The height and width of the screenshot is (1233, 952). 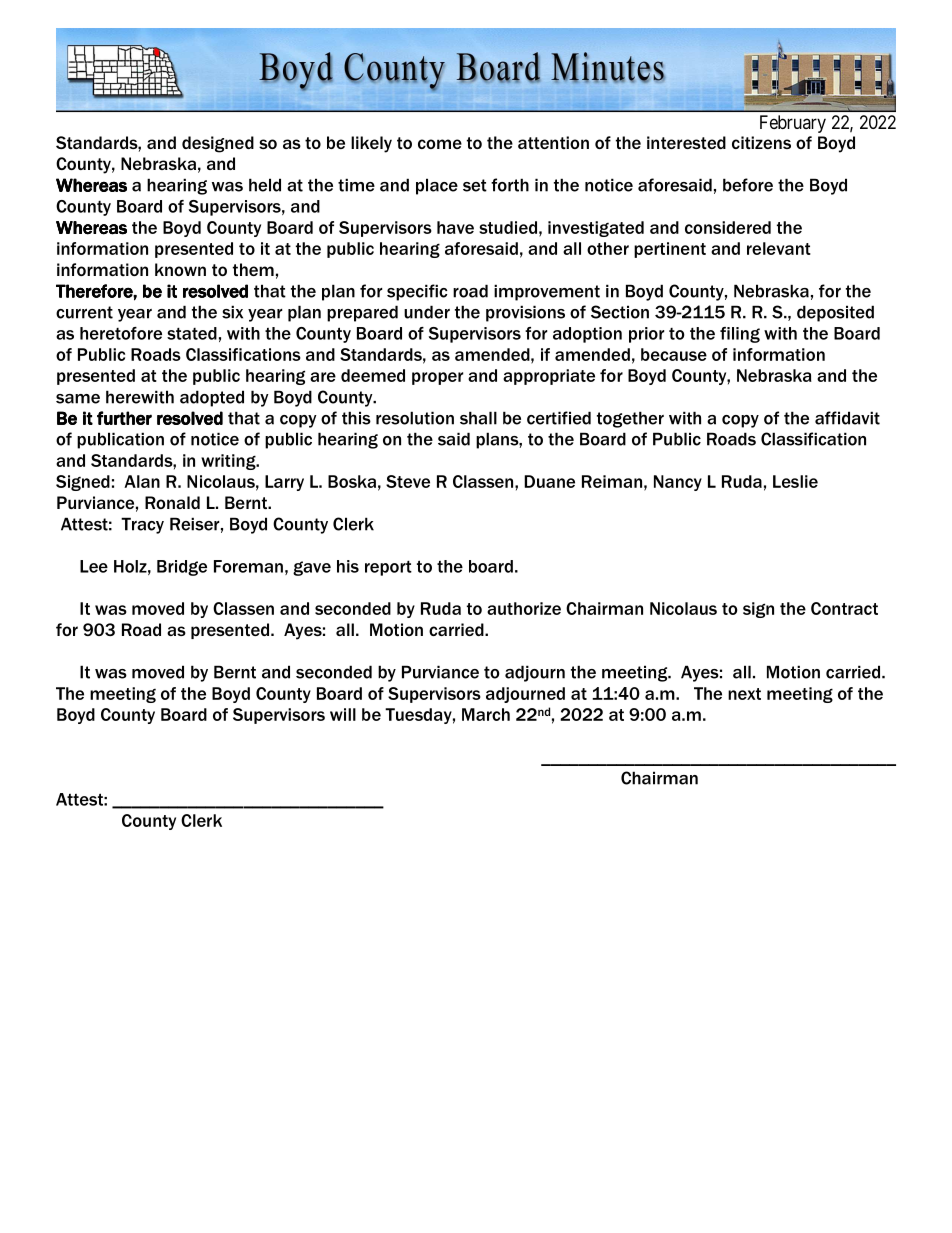 I want to click on shall, so click(x=478, y=418).
